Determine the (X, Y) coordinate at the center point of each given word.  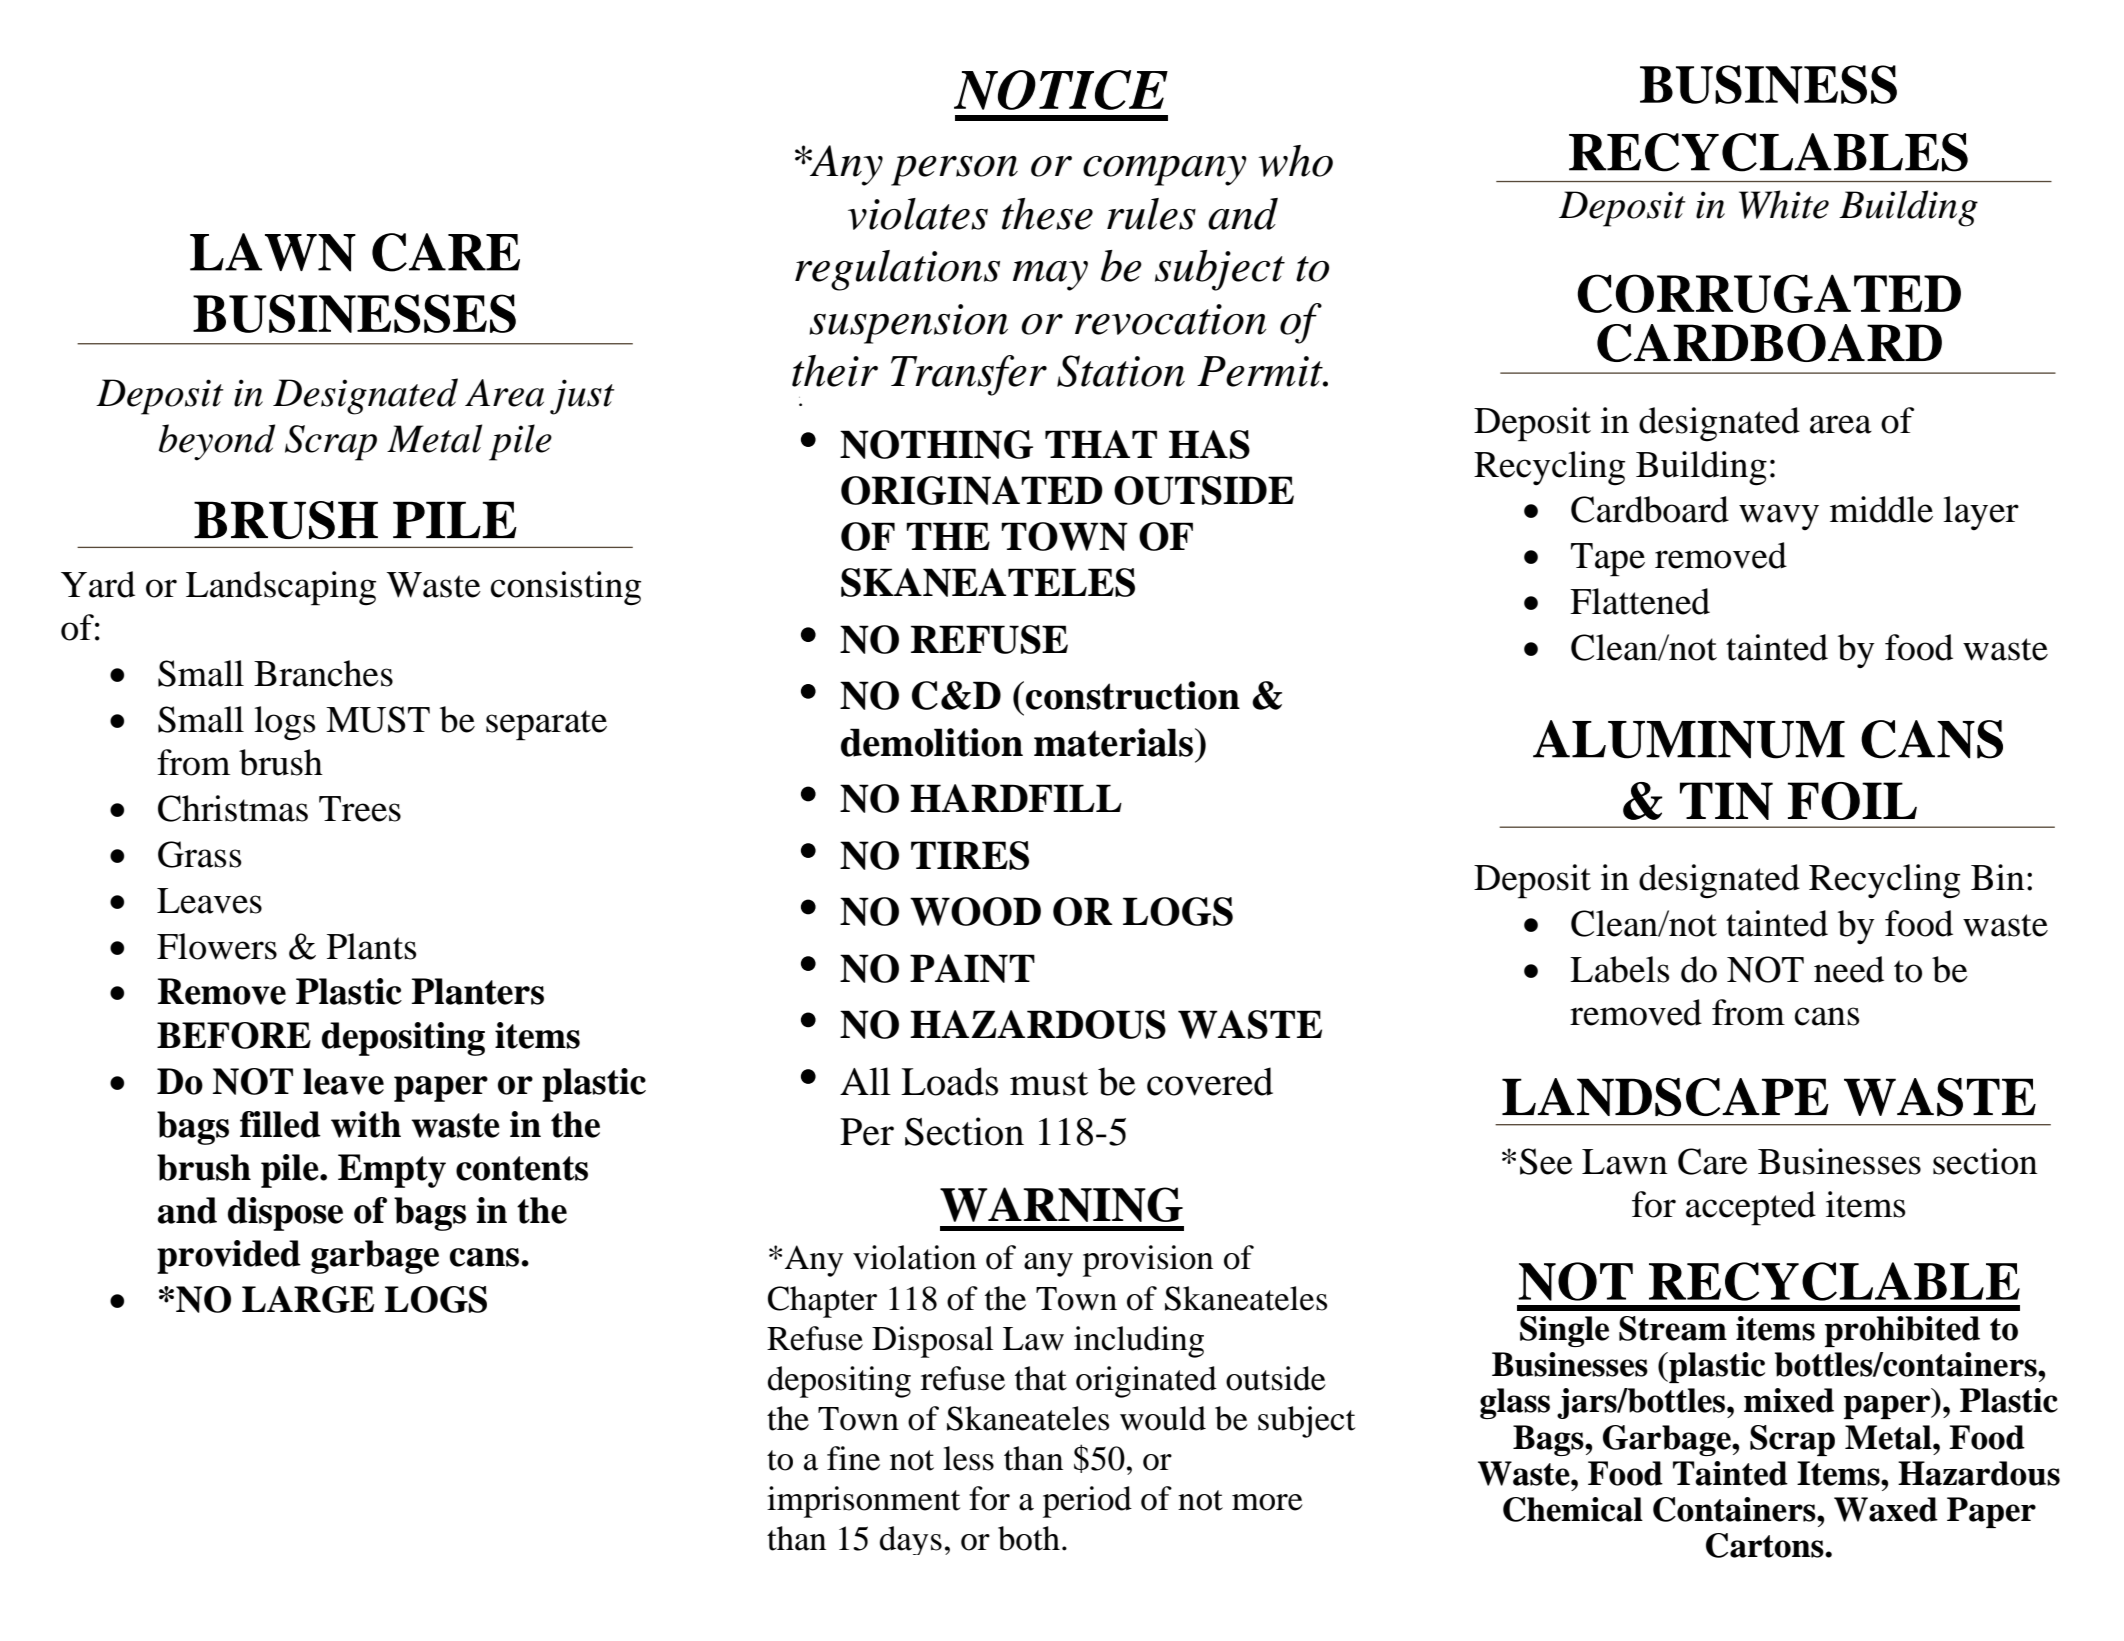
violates (918, 214)
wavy (1779, 517)
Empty (392, 1171)
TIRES (970, 855)
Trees (360, 809)
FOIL (1852, 801)
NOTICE (1061, 90)
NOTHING (936, 444)
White (1784, 204)
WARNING (1061, 1204)
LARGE (308, 1299)
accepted (1751, 1208)
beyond (217, 442)
